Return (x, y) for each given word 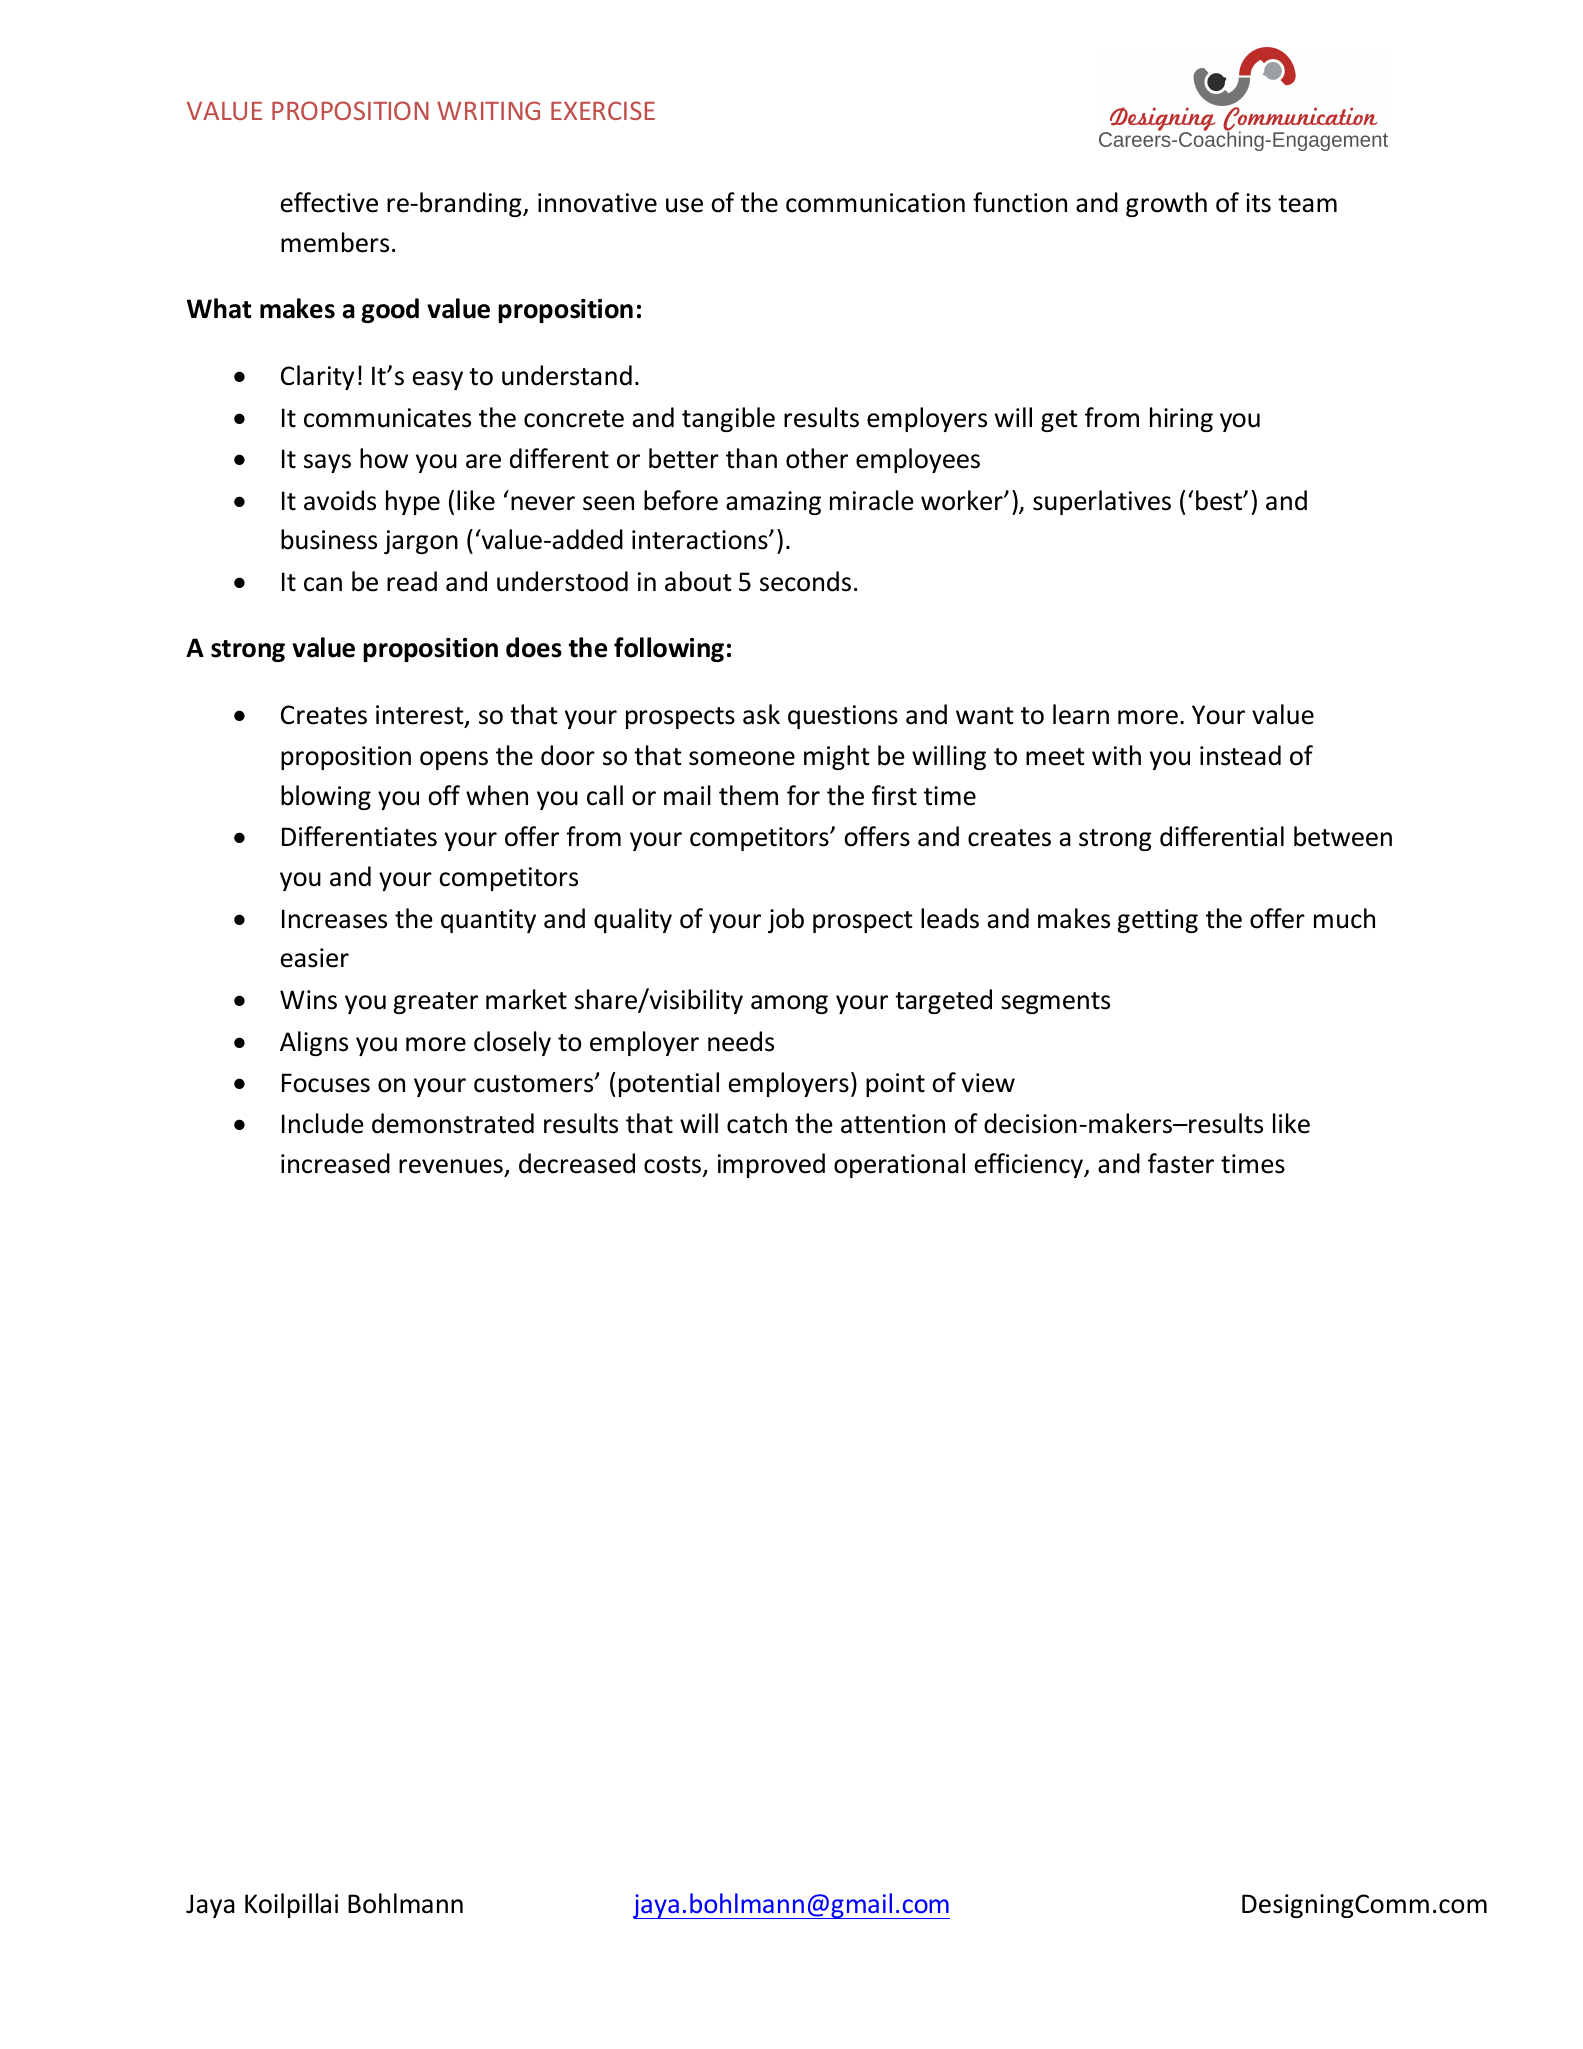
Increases (334, 919)
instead (1240, 755)
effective (329, 202)
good (390, 310)
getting (1157, 921)
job (786, 920)
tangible (728, 419)
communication (875, 203)
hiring (1181, 419)
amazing (773, 503)
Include (323, 1123)
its (1258, 203)
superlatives (1102, 502)
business (329, 539)
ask (761, 714)
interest (421, 716)
